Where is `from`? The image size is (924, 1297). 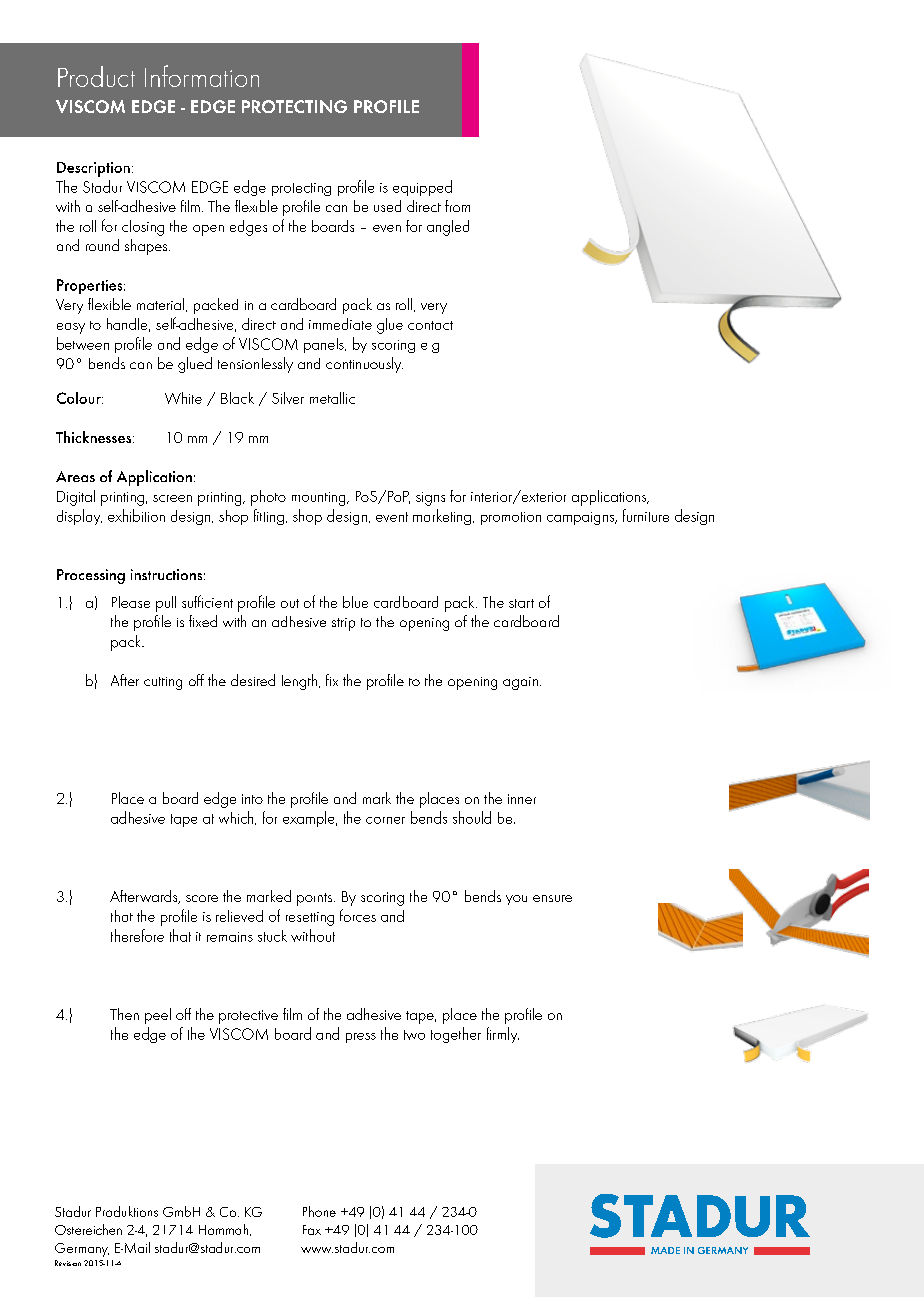 from is located at coordinates (457, 206).
